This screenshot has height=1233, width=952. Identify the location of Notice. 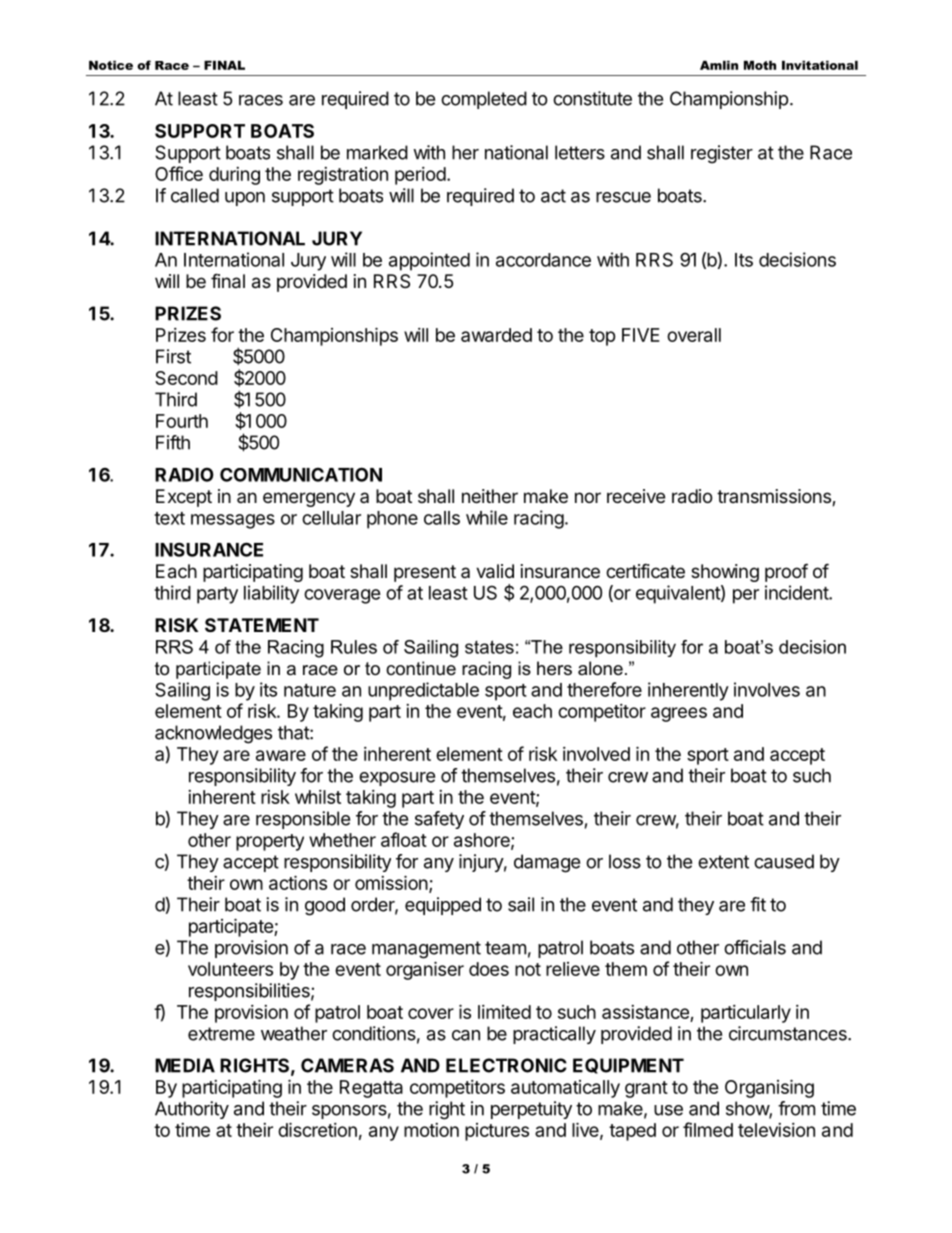
(111, 65).
